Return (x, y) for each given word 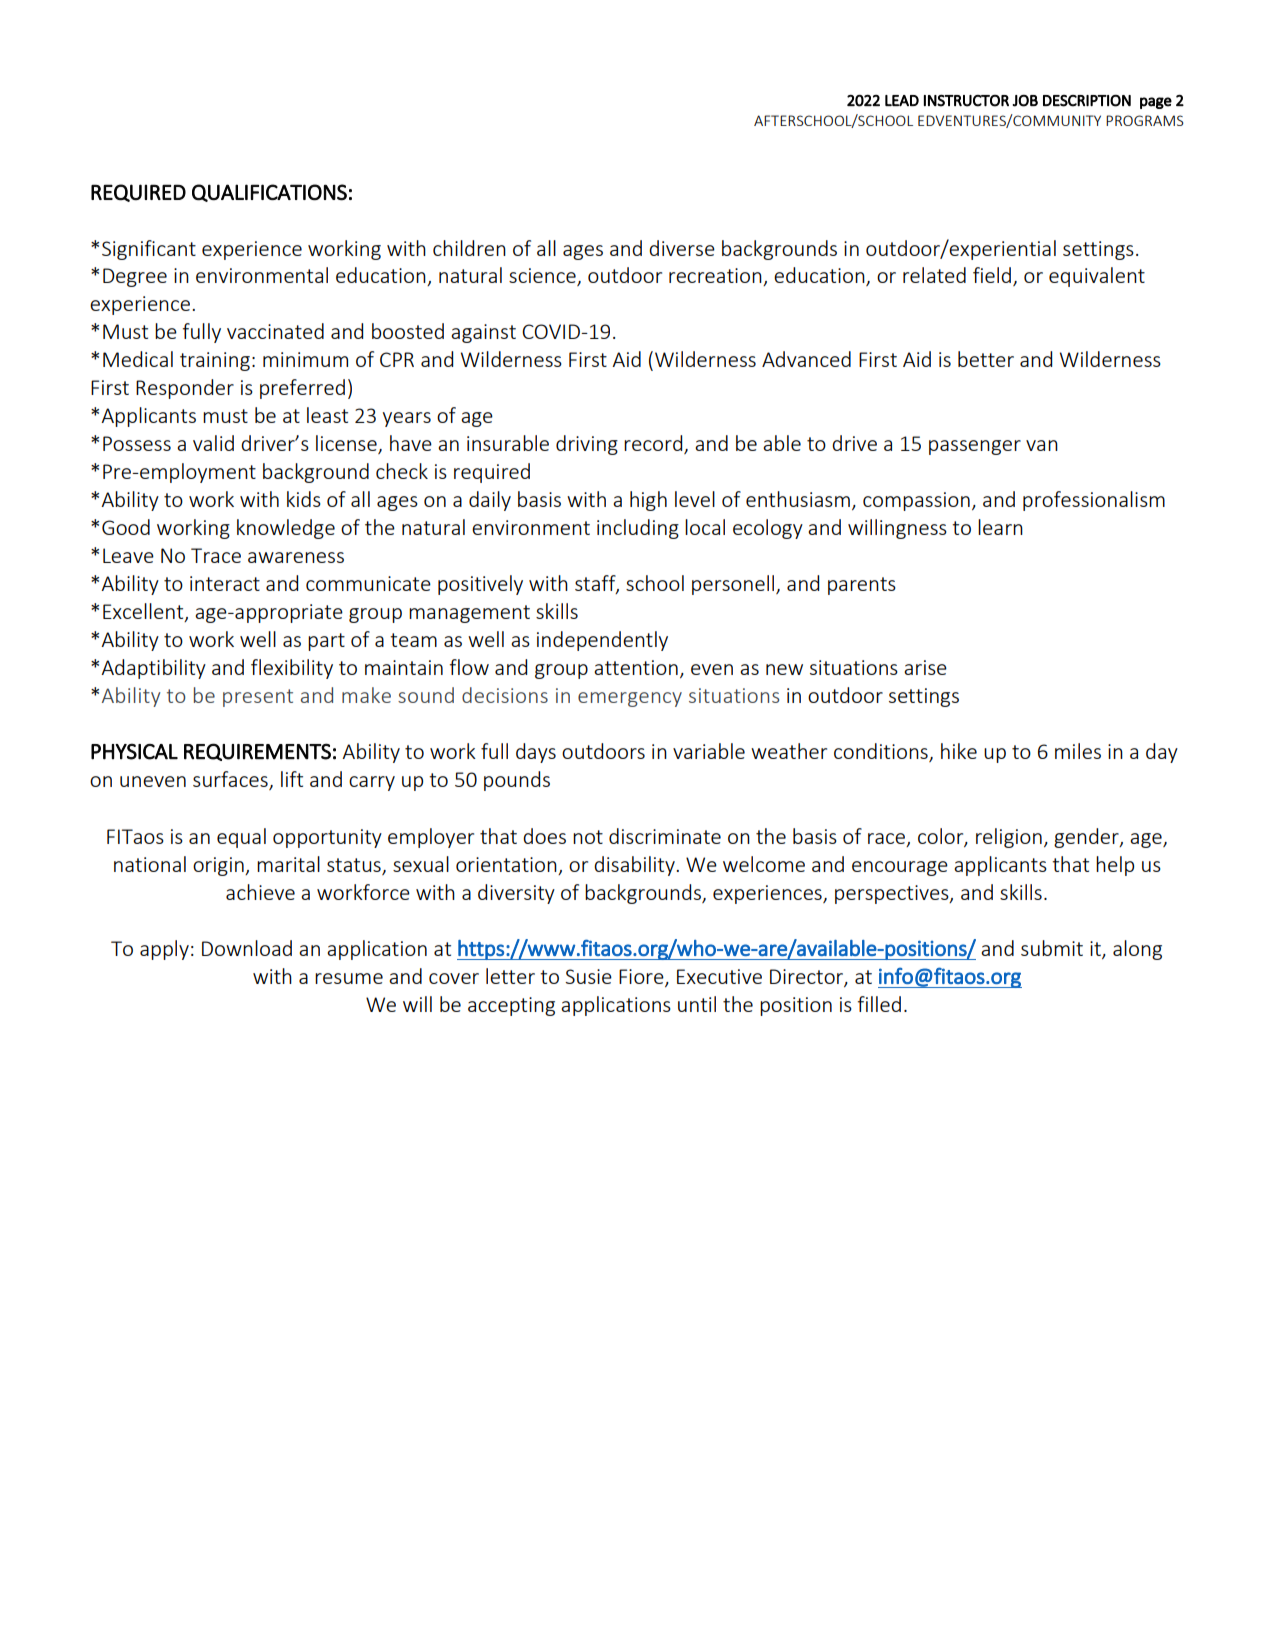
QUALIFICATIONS (269, 193)
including (638, 529)
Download (247, 948)
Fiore (642, 978)
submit (1052, 948)
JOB (1025, 101)
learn (1000, 527)
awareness (296, 557)
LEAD (902, 100)
